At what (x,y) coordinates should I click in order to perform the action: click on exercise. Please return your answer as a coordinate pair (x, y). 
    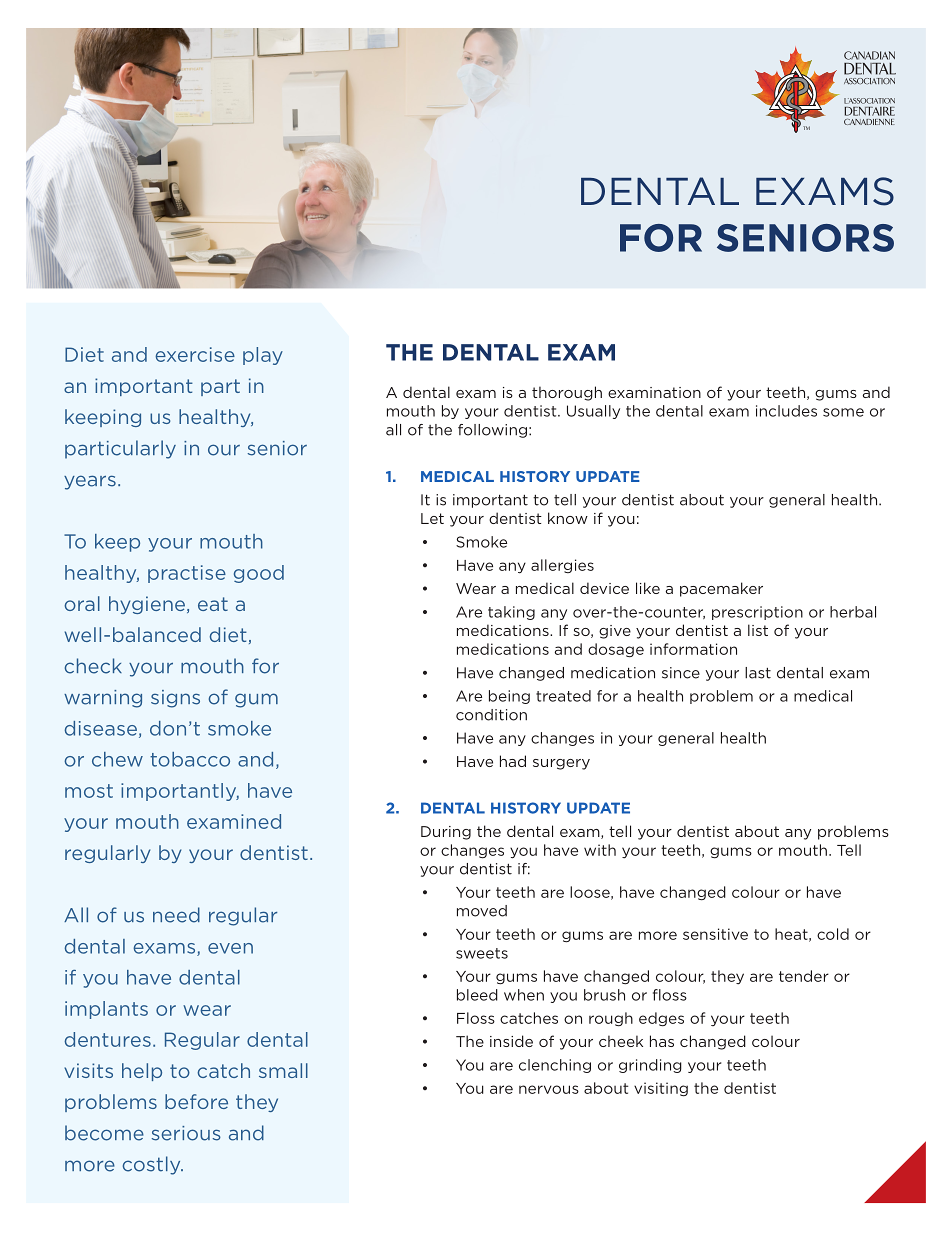
    Looking at the image, I should click on (195, 354).
